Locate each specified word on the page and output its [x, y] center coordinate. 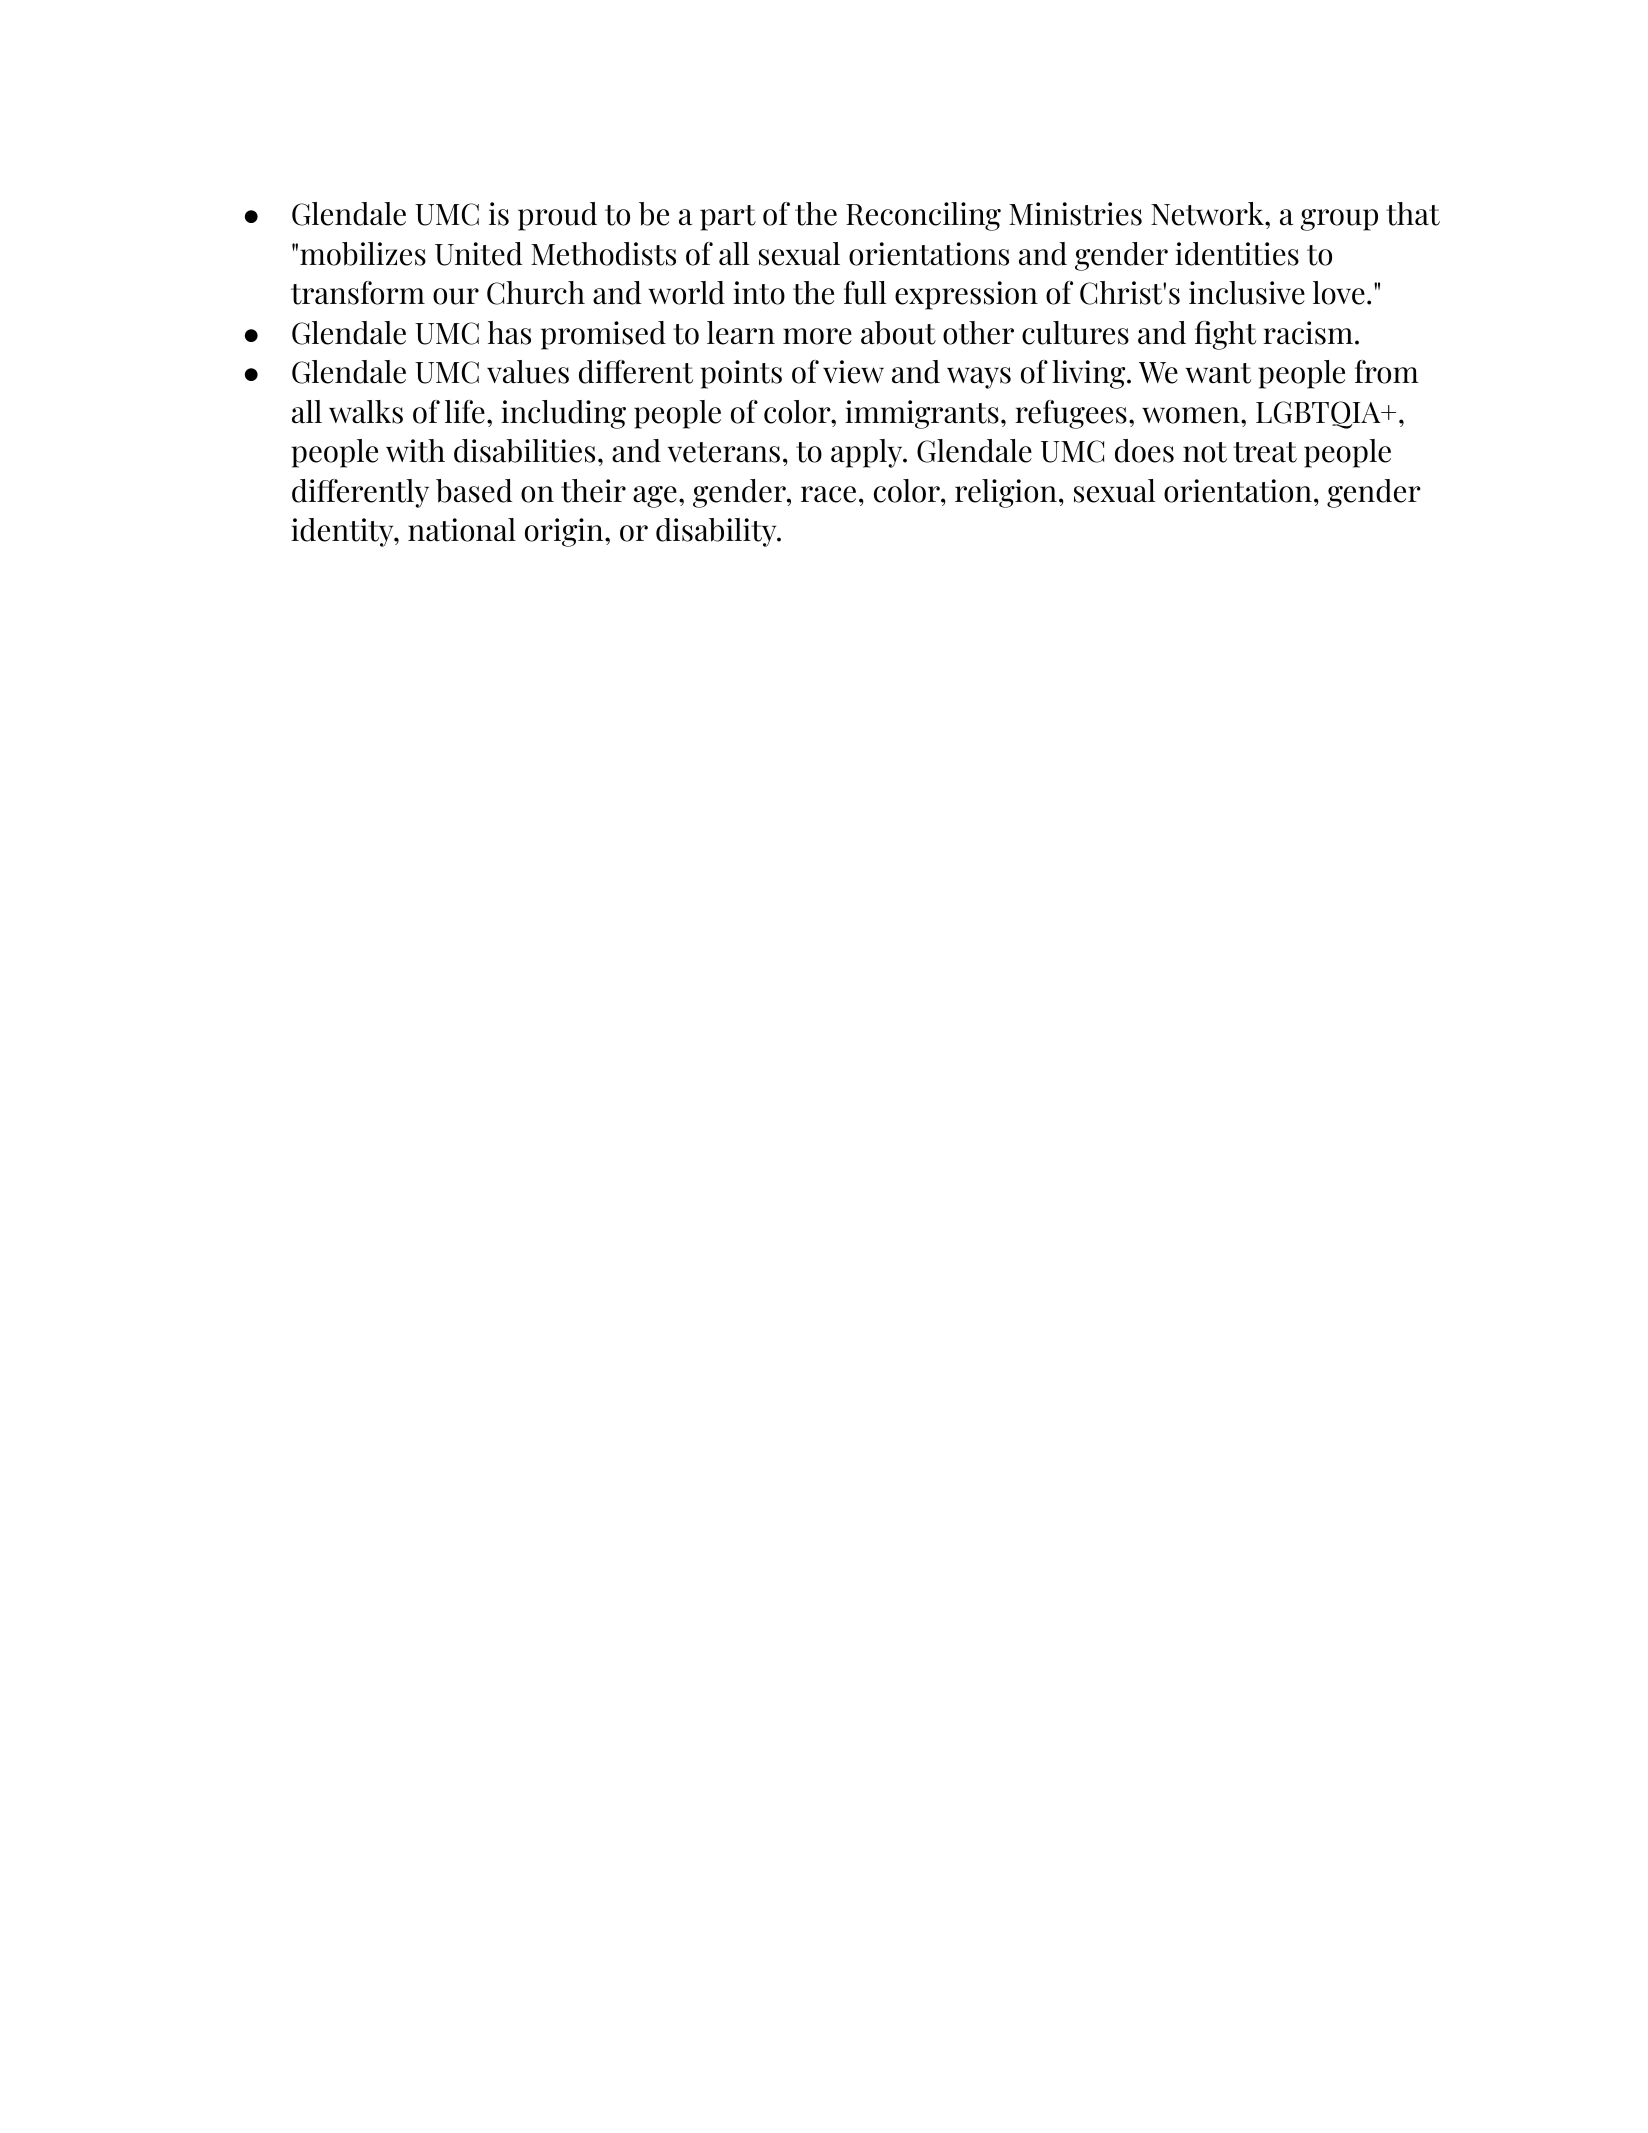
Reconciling [923, 216]
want [1218, 373]
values [528, 372]
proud [557, 216]
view [853, 372]
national [462, 530]
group [1339, 220]
